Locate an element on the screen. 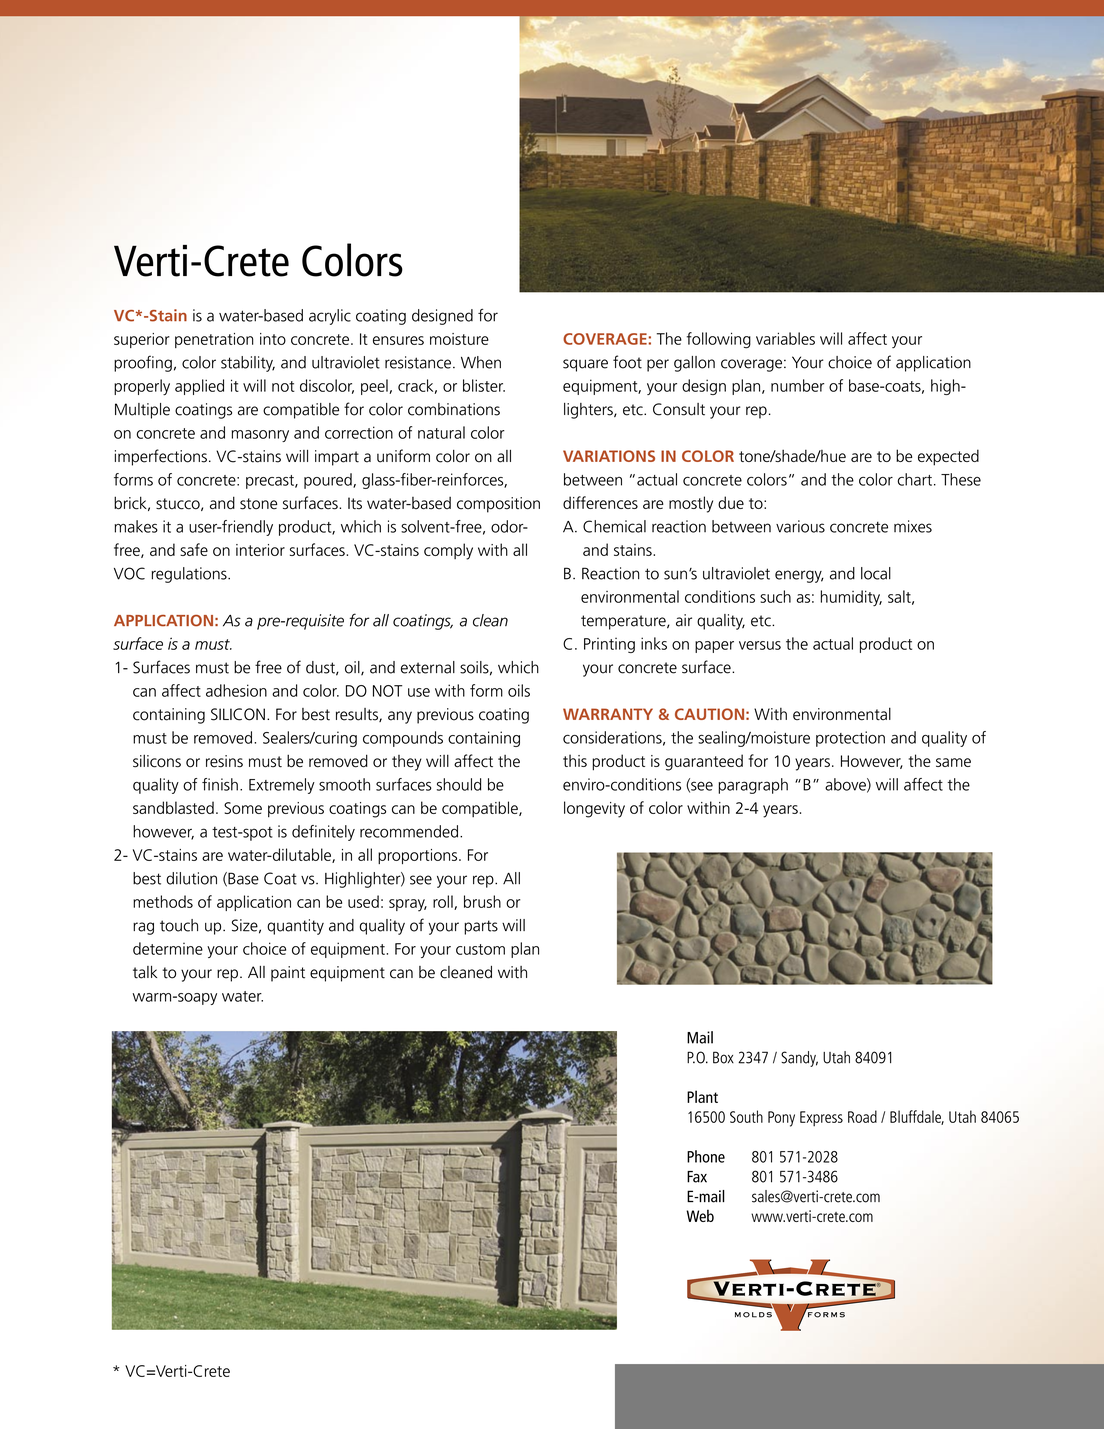 The image size is (1104, 1429). this is located at coordinates (575, 760).
